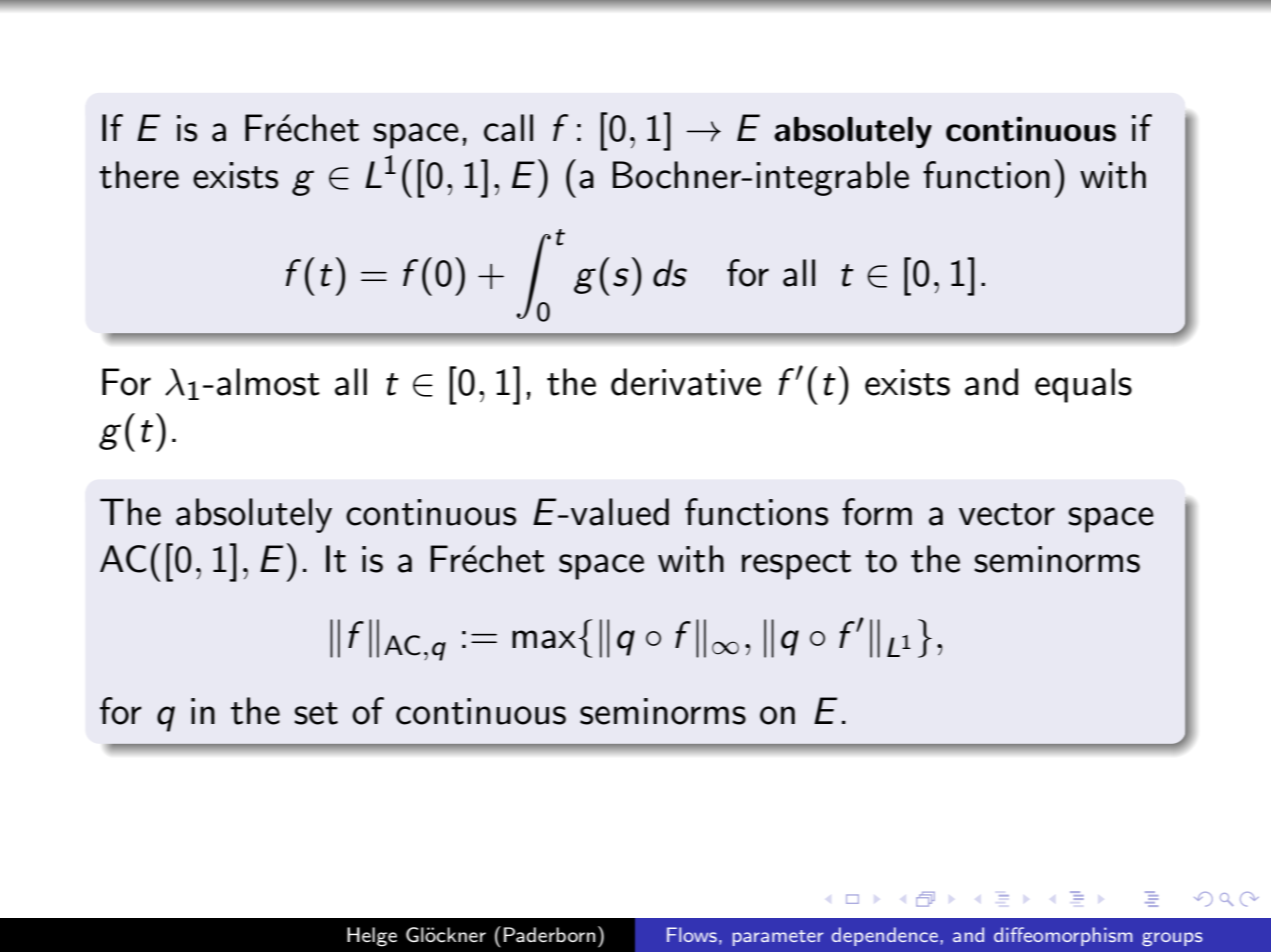 This screenshot has height=952, width=1271. What do you see at coordinates (686, 382) in the screenshot?
I see `derivative` at bounding box center [686, 382].
